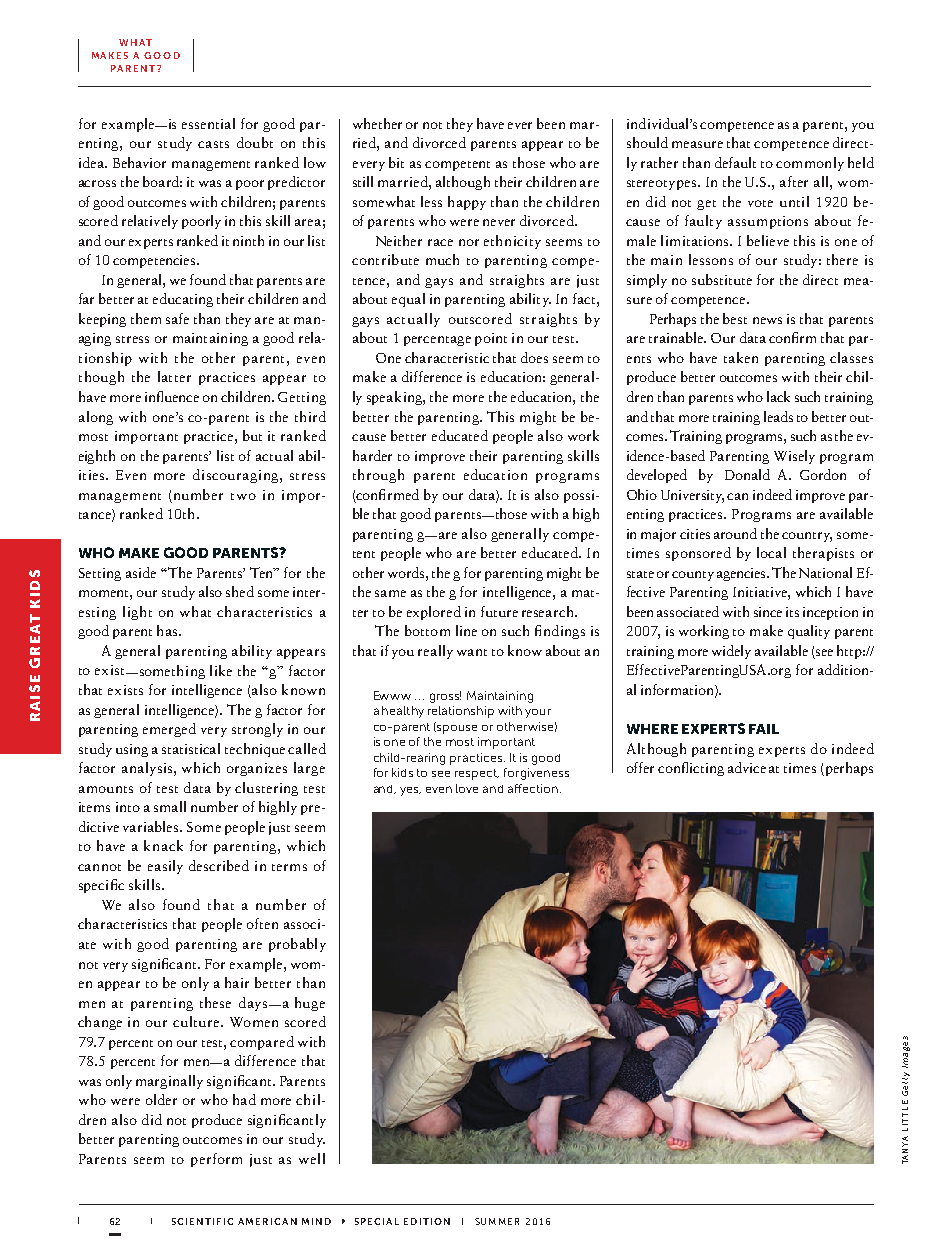  What do you see at coordinates (778, 416) in the document?
I see `leads` at bounding box center [778, 416].
